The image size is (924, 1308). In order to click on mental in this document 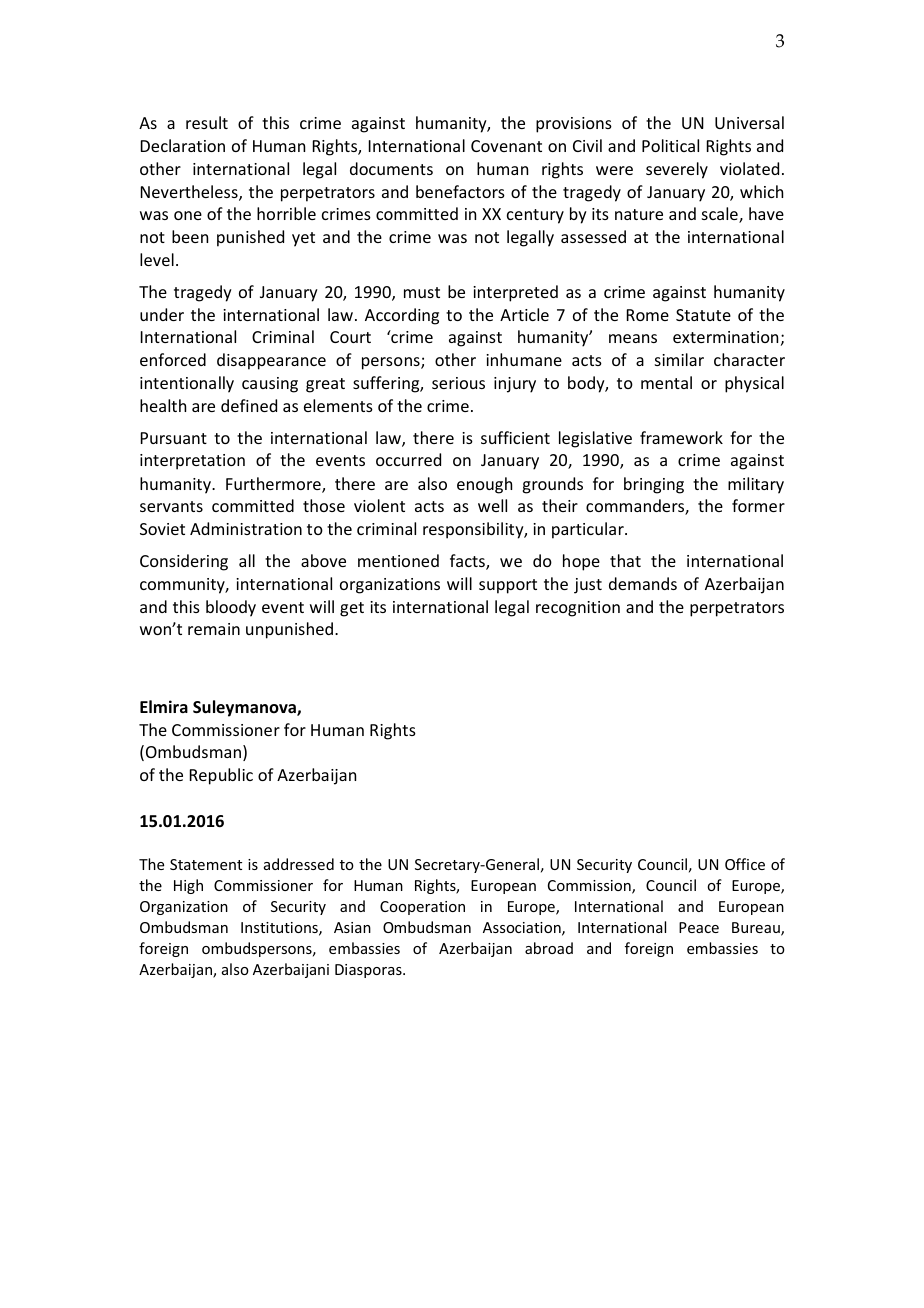, I will do `click(666, 382)`.
